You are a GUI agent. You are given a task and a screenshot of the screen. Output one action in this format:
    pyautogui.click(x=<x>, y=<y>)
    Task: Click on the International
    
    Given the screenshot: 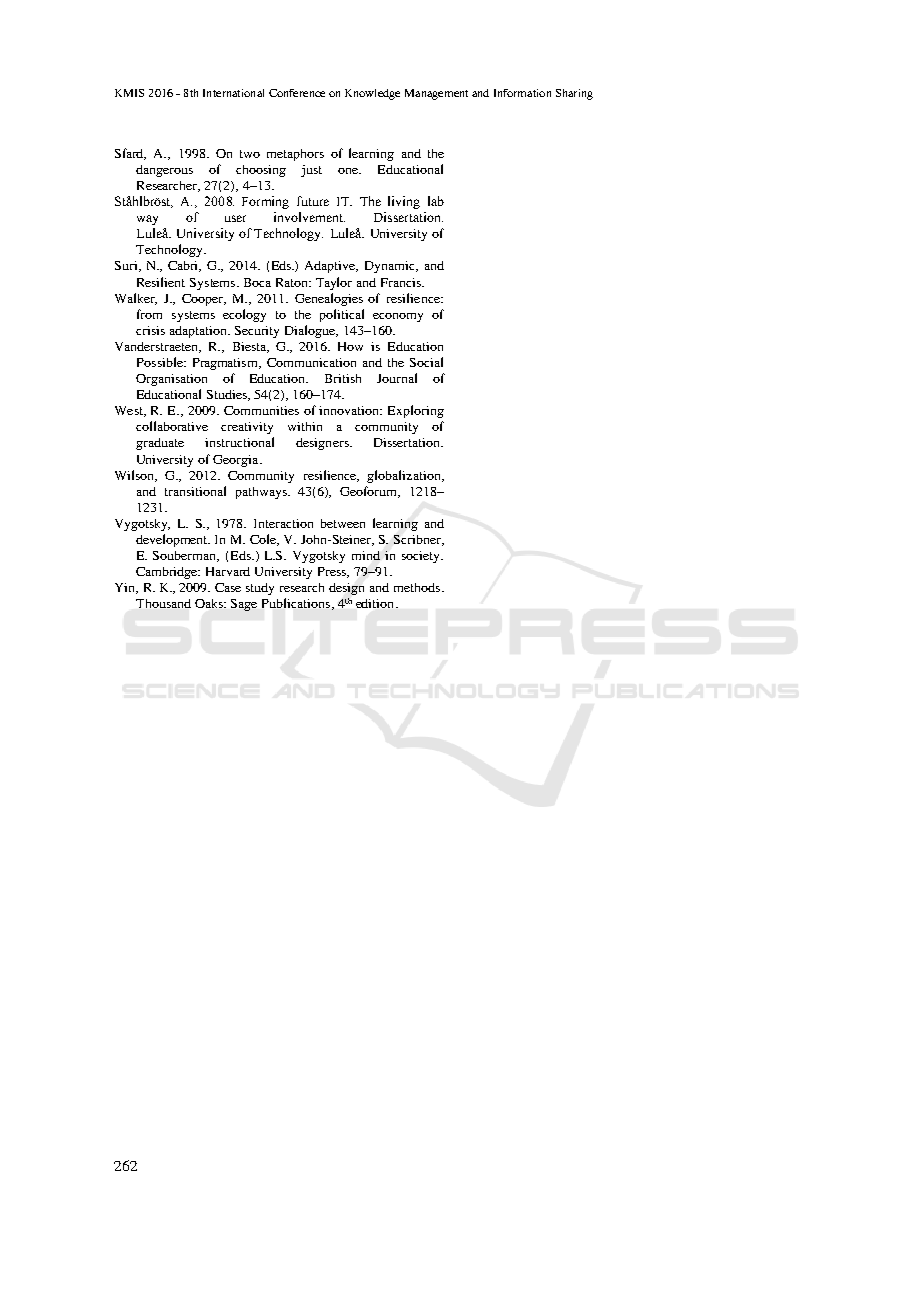 What is the action you would take?
    pyautogui.click(x=233, y=93)
